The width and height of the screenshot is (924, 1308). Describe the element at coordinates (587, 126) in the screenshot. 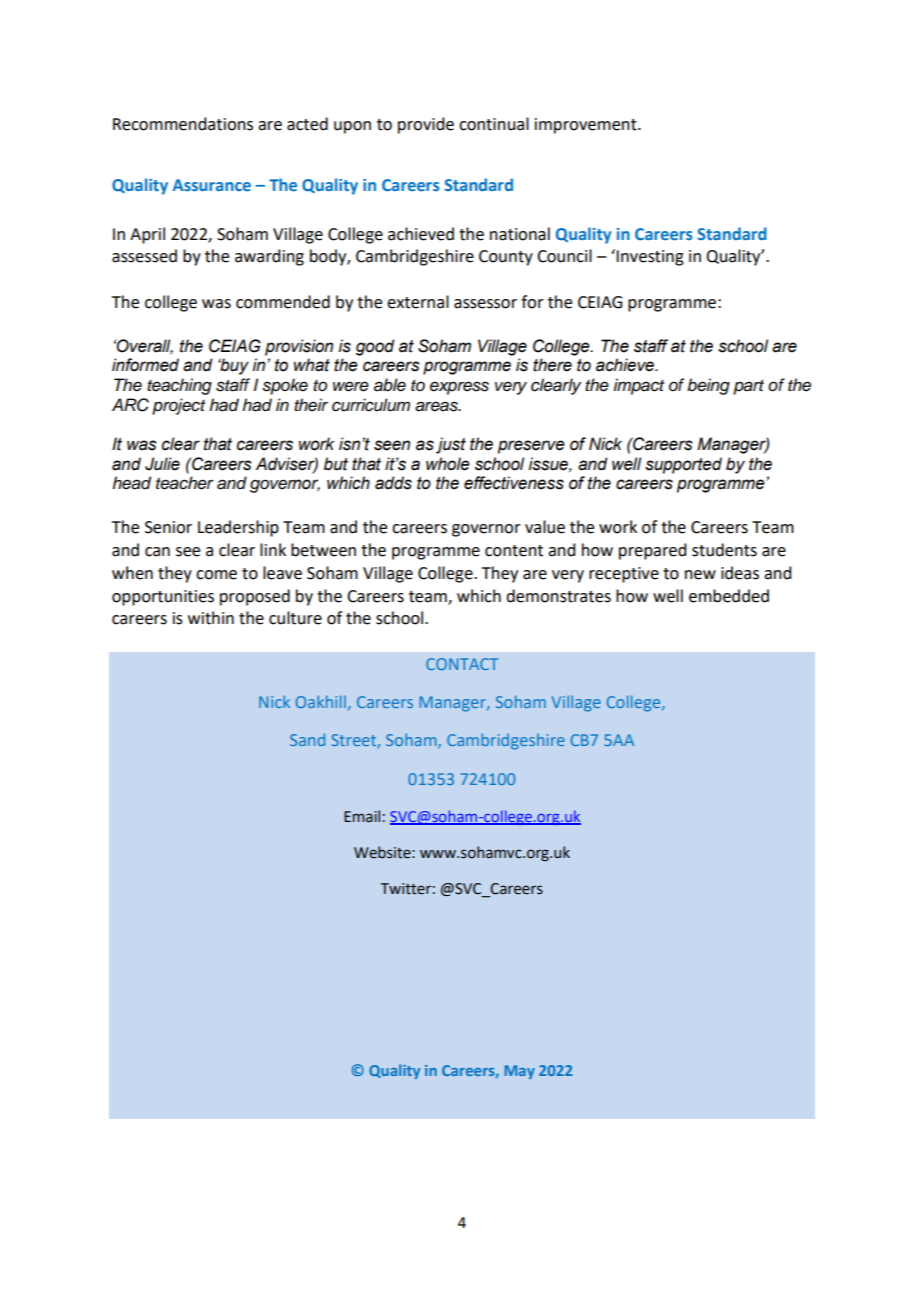

I see `improvement` at that location.
